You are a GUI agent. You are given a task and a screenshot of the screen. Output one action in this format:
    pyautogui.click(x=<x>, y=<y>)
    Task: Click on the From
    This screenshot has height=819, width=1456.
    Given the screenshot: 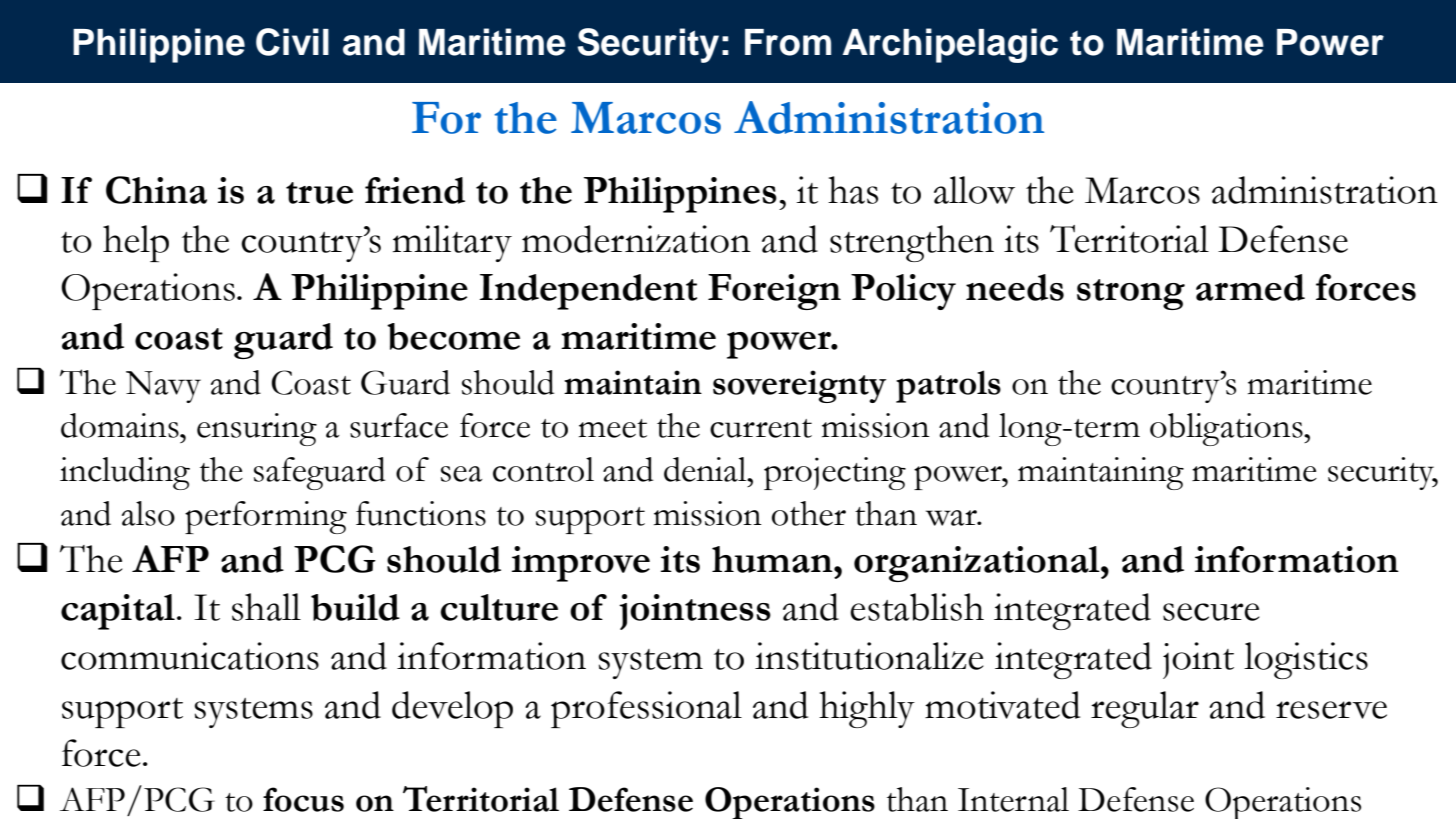 What is the action you would take?
    pyautogui.click(x=788, y=42)
